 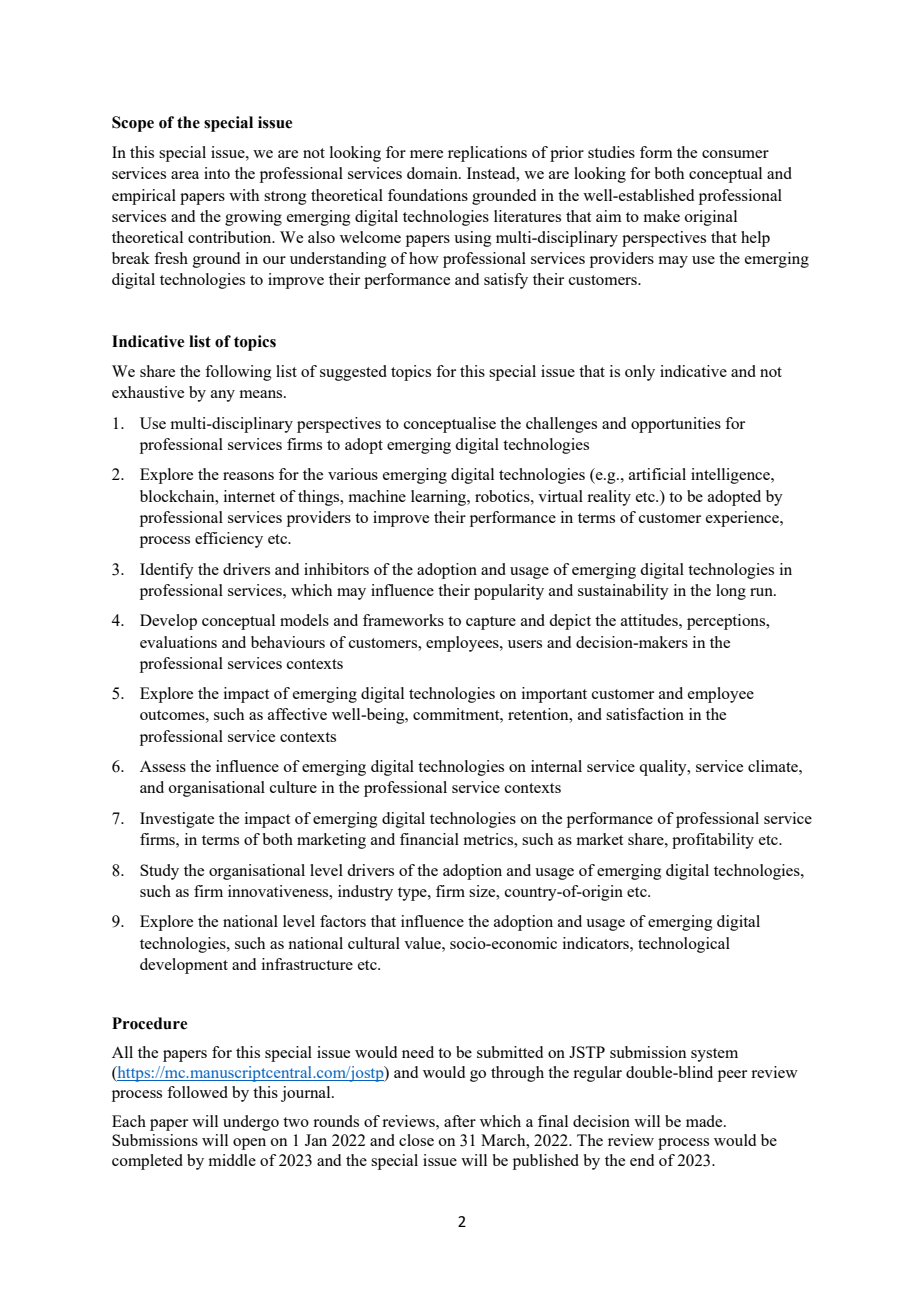 I want to click on frameworks, so click(x=403, y=620).
